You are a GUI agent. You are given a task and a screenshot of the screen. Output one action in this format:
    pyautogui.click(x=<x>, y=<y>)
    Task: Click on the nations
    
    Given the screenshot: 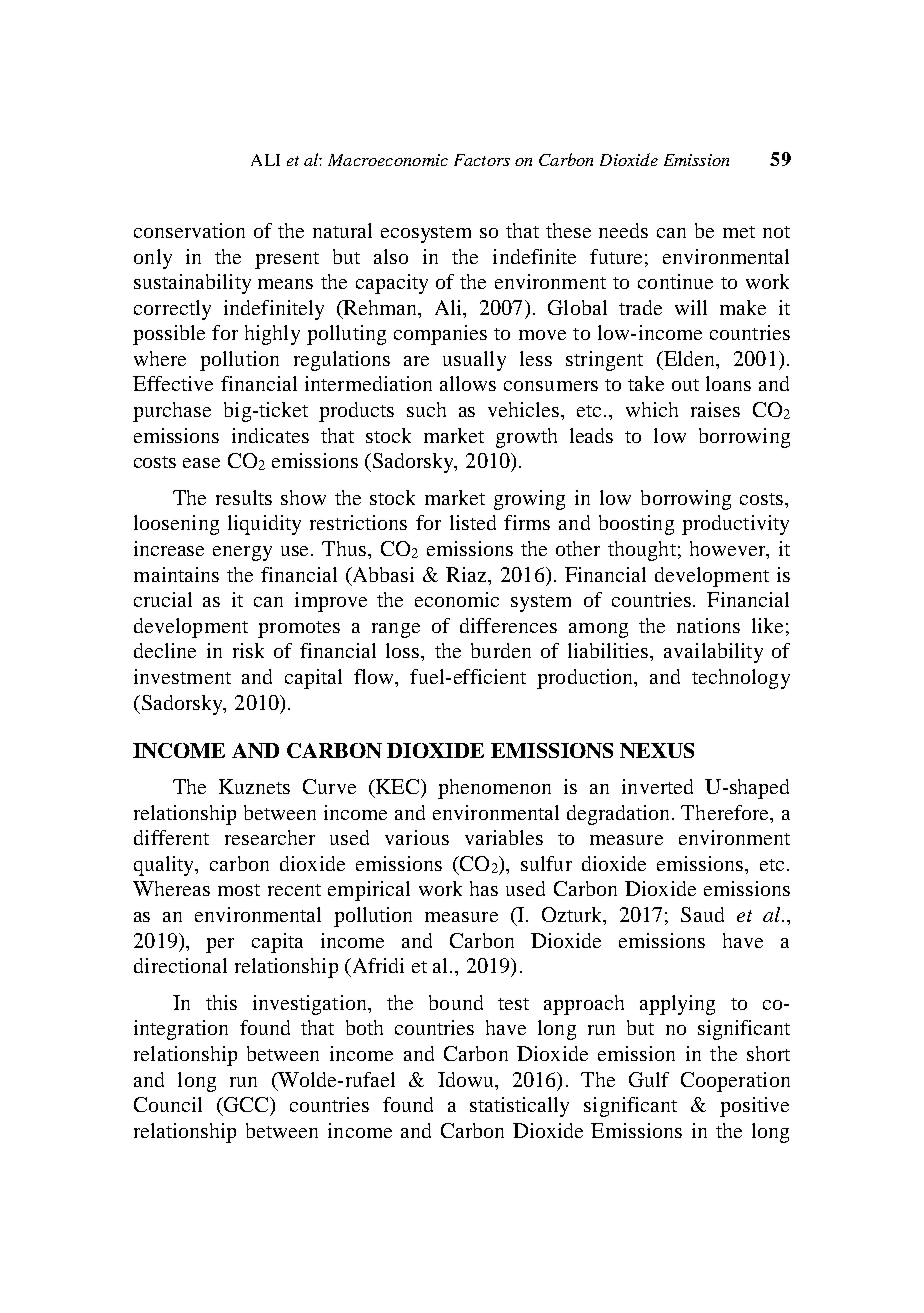 What is the action you would take?
    pyautogui.click(x=708, y=625)
